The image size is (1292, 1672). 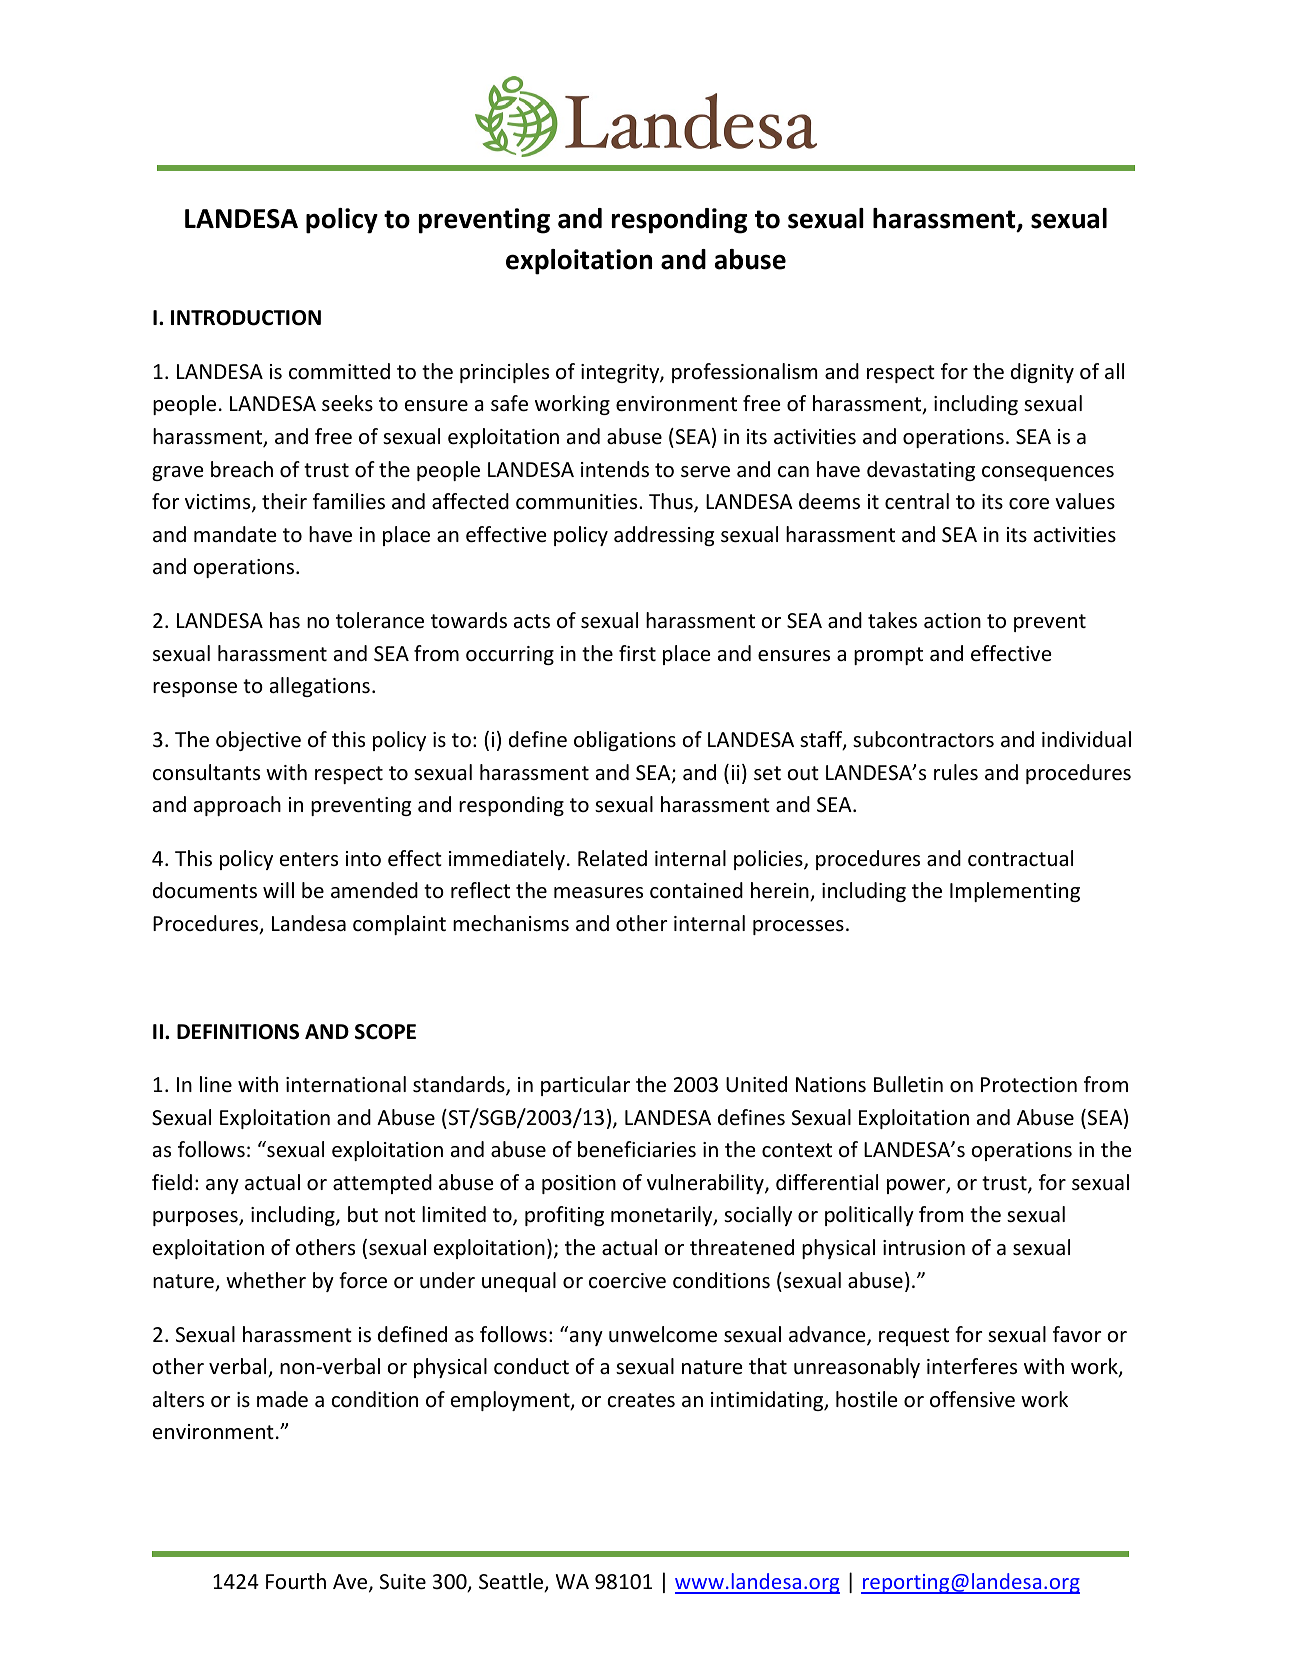 I want to click on committed, so click(x=339, y=371).
